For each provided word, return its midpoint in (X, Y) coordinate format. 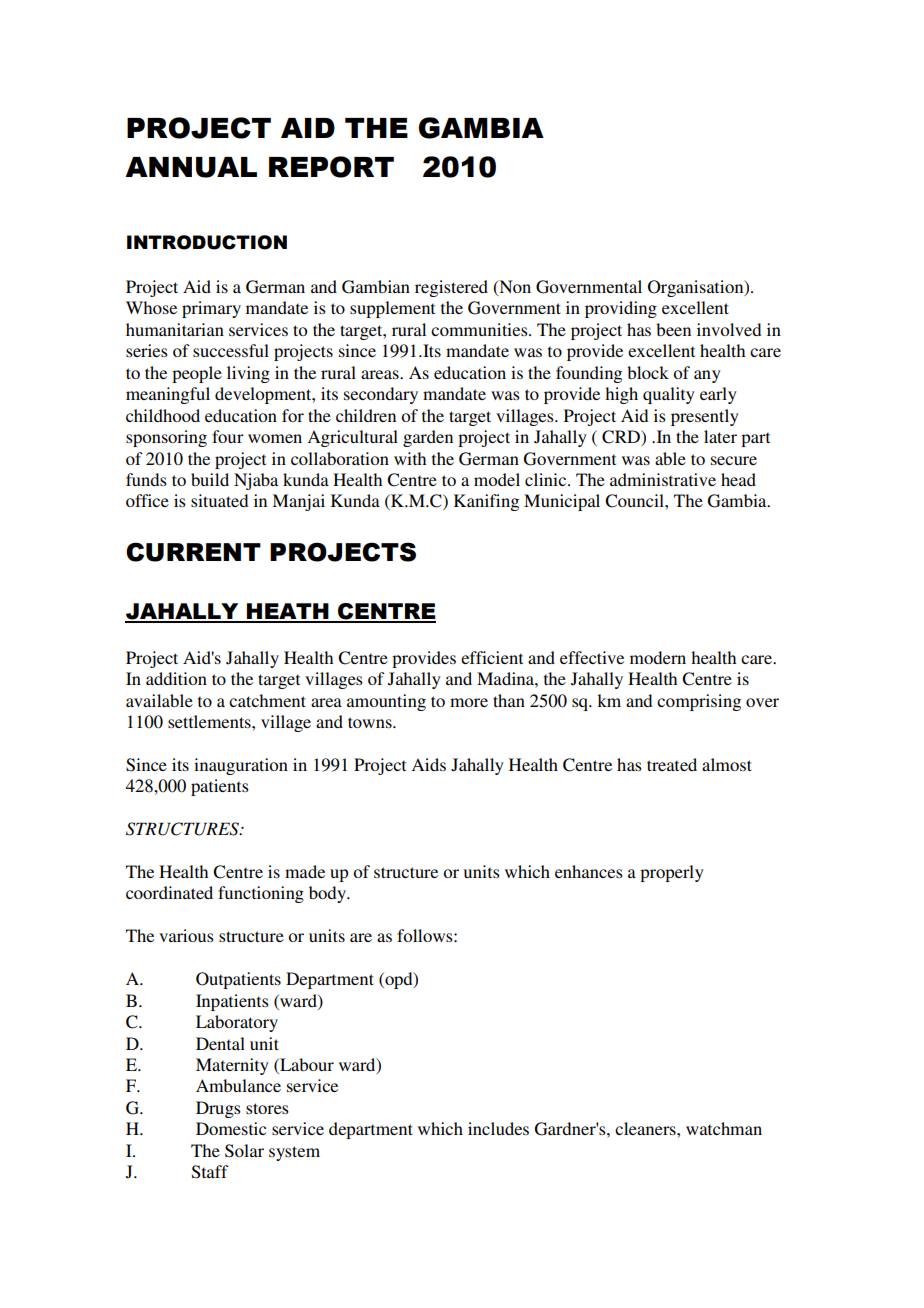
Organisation (697, 288)
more (469, 702)
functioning (261, 894)
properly (672, 873)
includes (498, 1128)
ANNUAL (191, 167)
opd (399, 980)
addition (176, 678)
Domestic (231, 1128)
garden (428, 438)
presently (705, 417)
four (228, 436)
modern (658, 657)
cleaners (646, 1128)
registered (451, 288)
